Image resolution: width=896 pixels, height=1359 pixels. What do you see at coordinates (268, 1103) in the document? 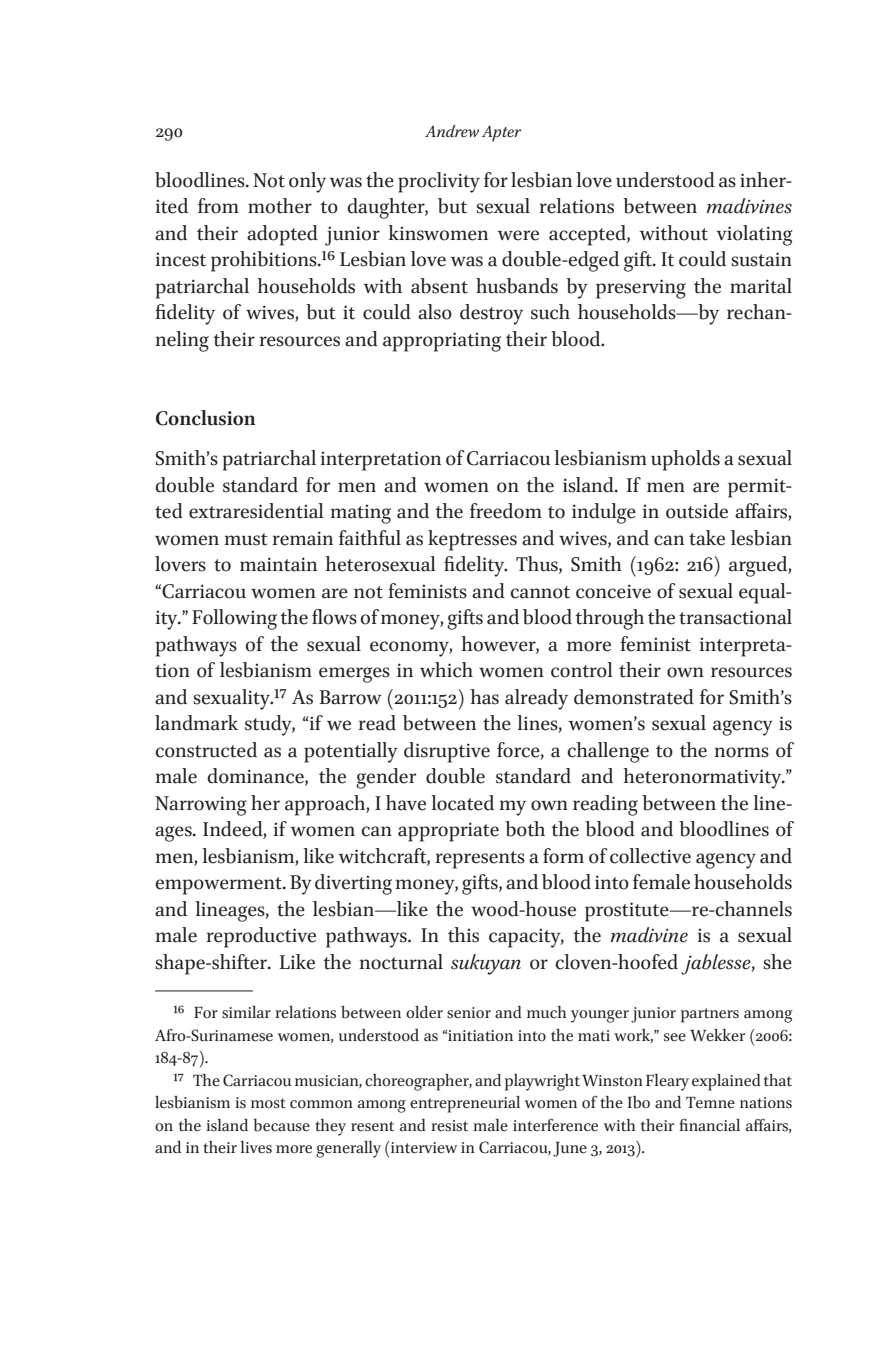
I see `most` at bounding box center [268, 1103].
